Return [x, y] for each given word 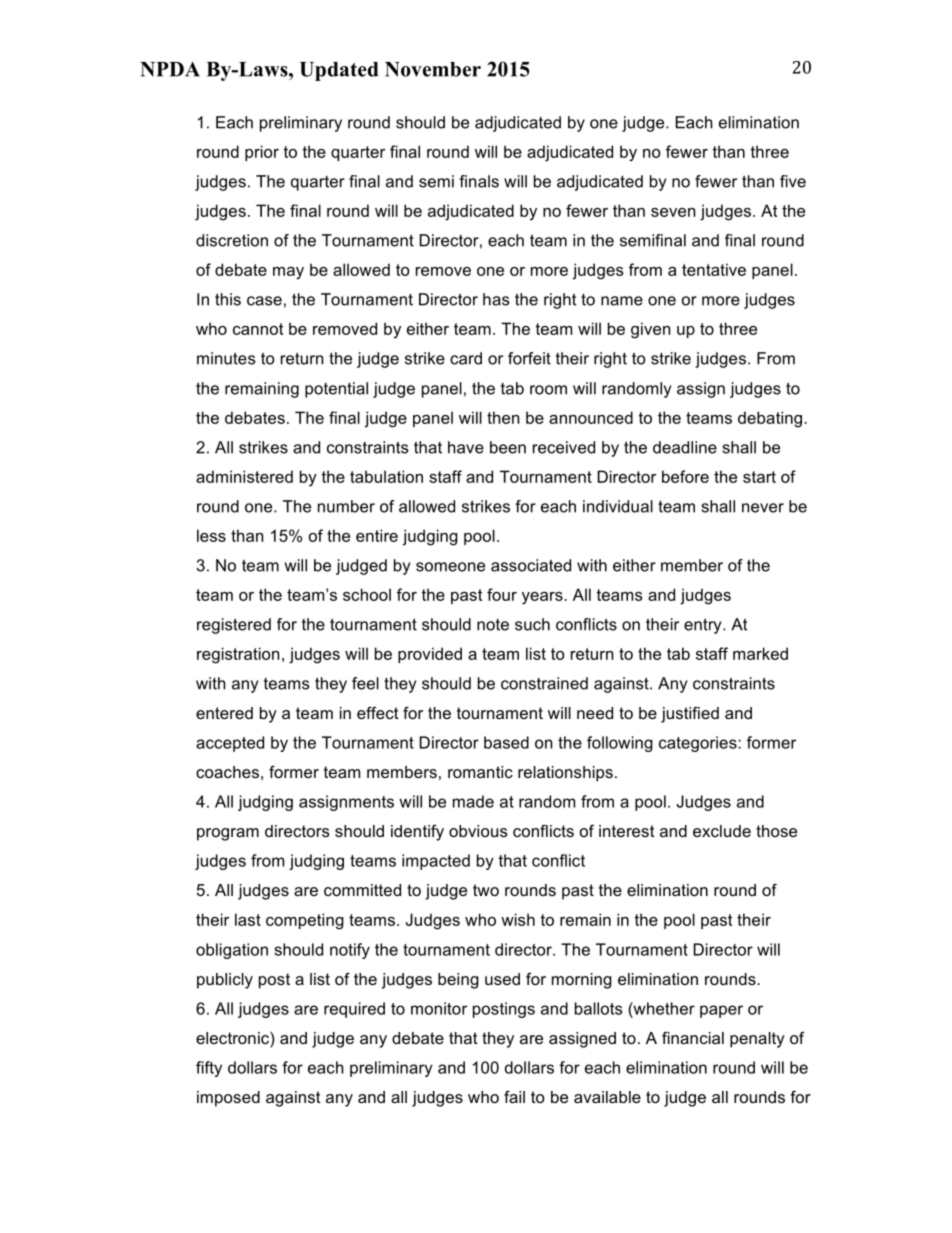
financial [693, 1037]
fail [514, 1096]
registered [234, 626]
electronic [233, 1038]
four [502, 594]
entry [704, 626]
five [793, 181]
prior [262, 153]
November [433, 69]
